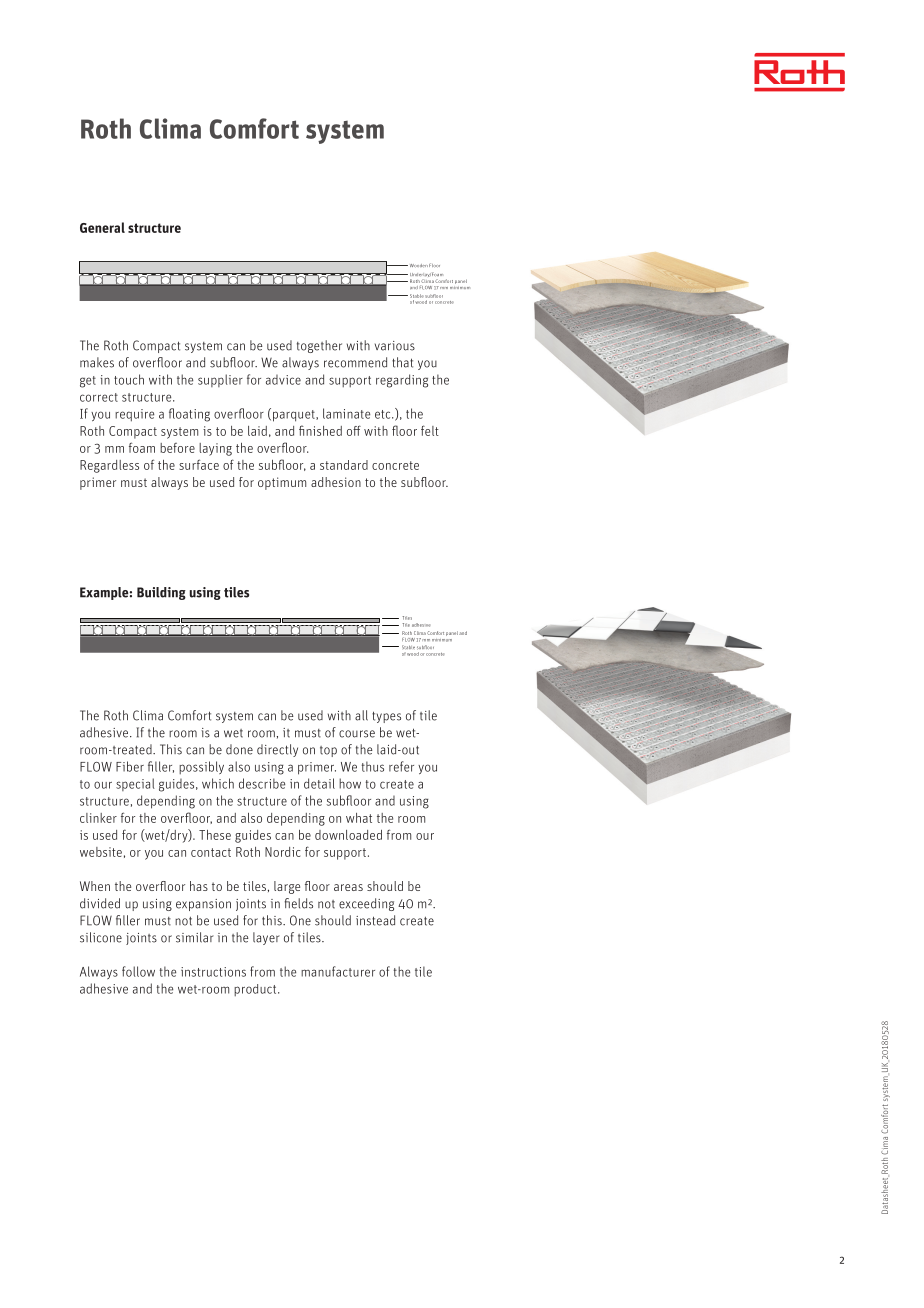 Image resolution: width=924 pixels, height=1308 pixels. What do you see at coordinates (138, 971) in the document?
I see `follow` at bounding box center [138, 971].
